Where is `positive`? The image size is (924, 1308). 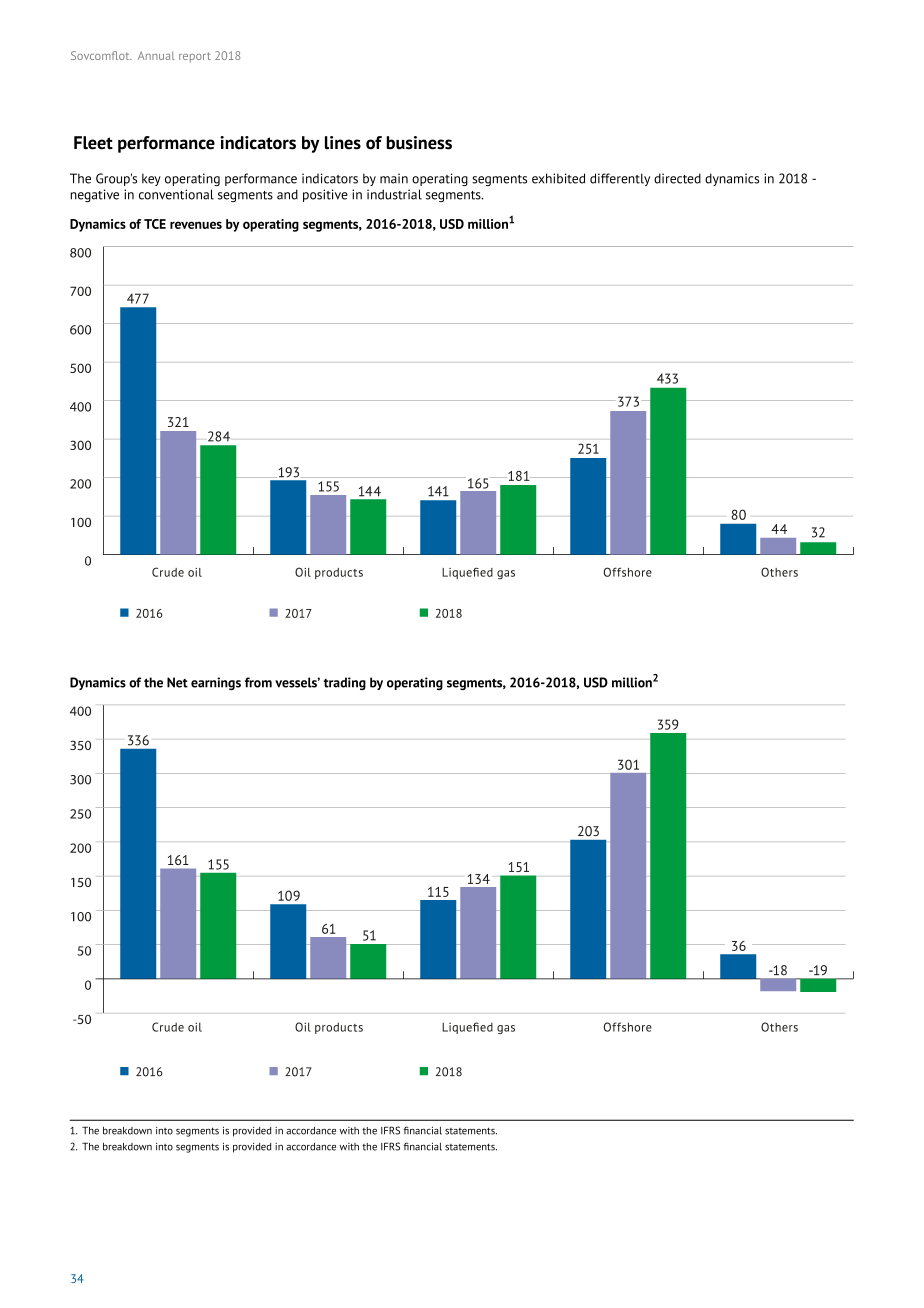
positive is located at coordinates (325, 195).
